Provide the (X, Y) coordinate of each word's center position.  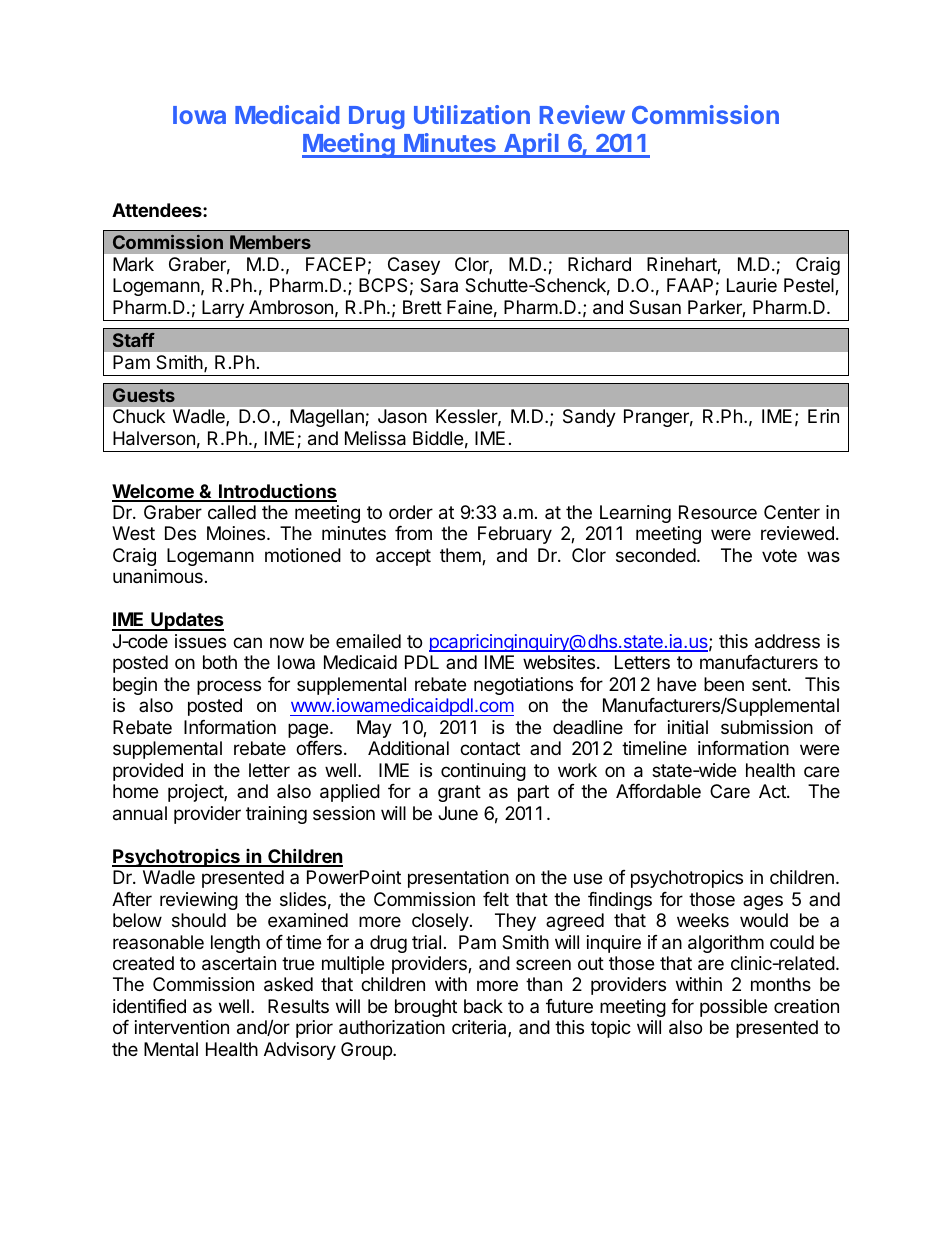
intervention (182, 1027)
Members (270, 242)
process (229, 687)
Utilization (472, 114)
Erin (823, 416)
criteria (480, 1028)
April (531, 145)
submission (767, 727)
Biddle (438, 438)
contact (490, 749)
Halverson (154, 438)
